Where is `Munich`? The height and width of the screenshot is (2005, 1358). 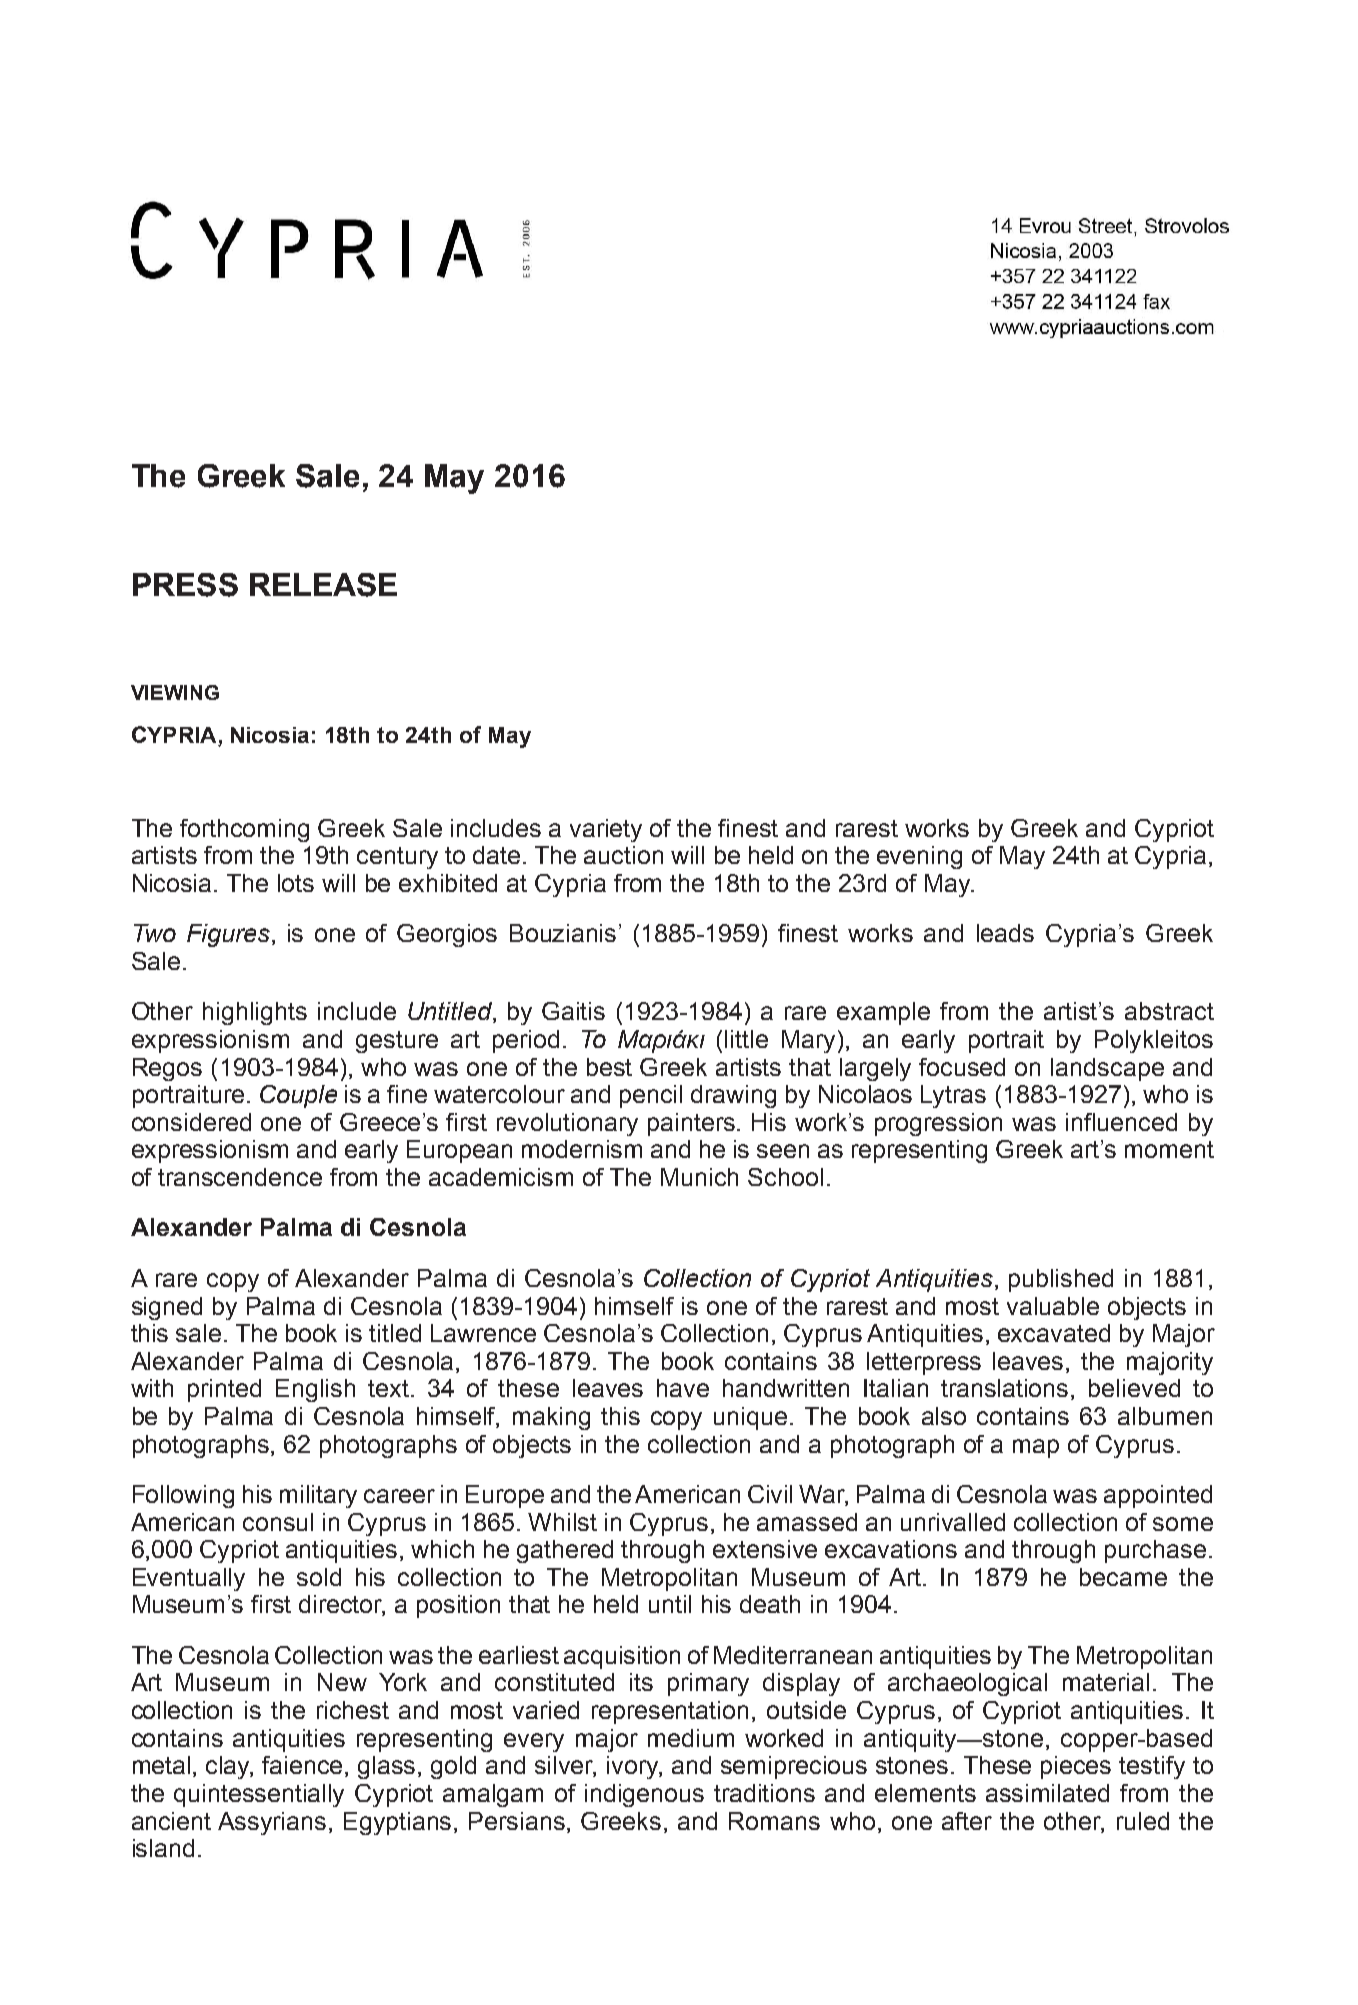 Munich is located at coordinates (699, 1177).
